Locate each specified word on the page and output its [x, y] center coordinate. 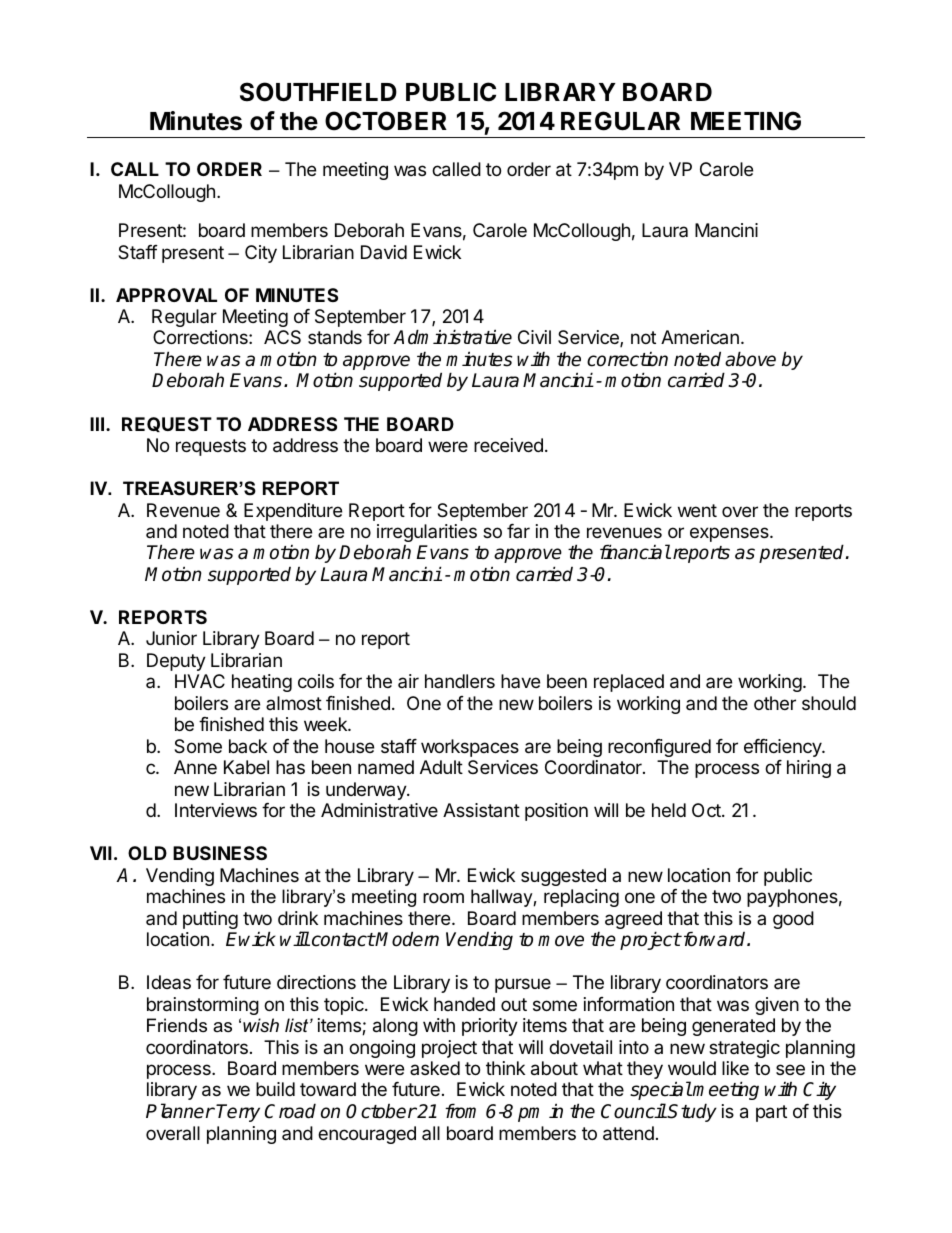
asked [435, 1068]
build [275, 1089]
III [97, 424]
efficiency [783, 748]
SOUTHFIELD [318, 92]
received [508, 445]
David [384, 252]
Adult [441, 767]
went [697, 510]
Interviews [216, 810]
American [700, 337]
